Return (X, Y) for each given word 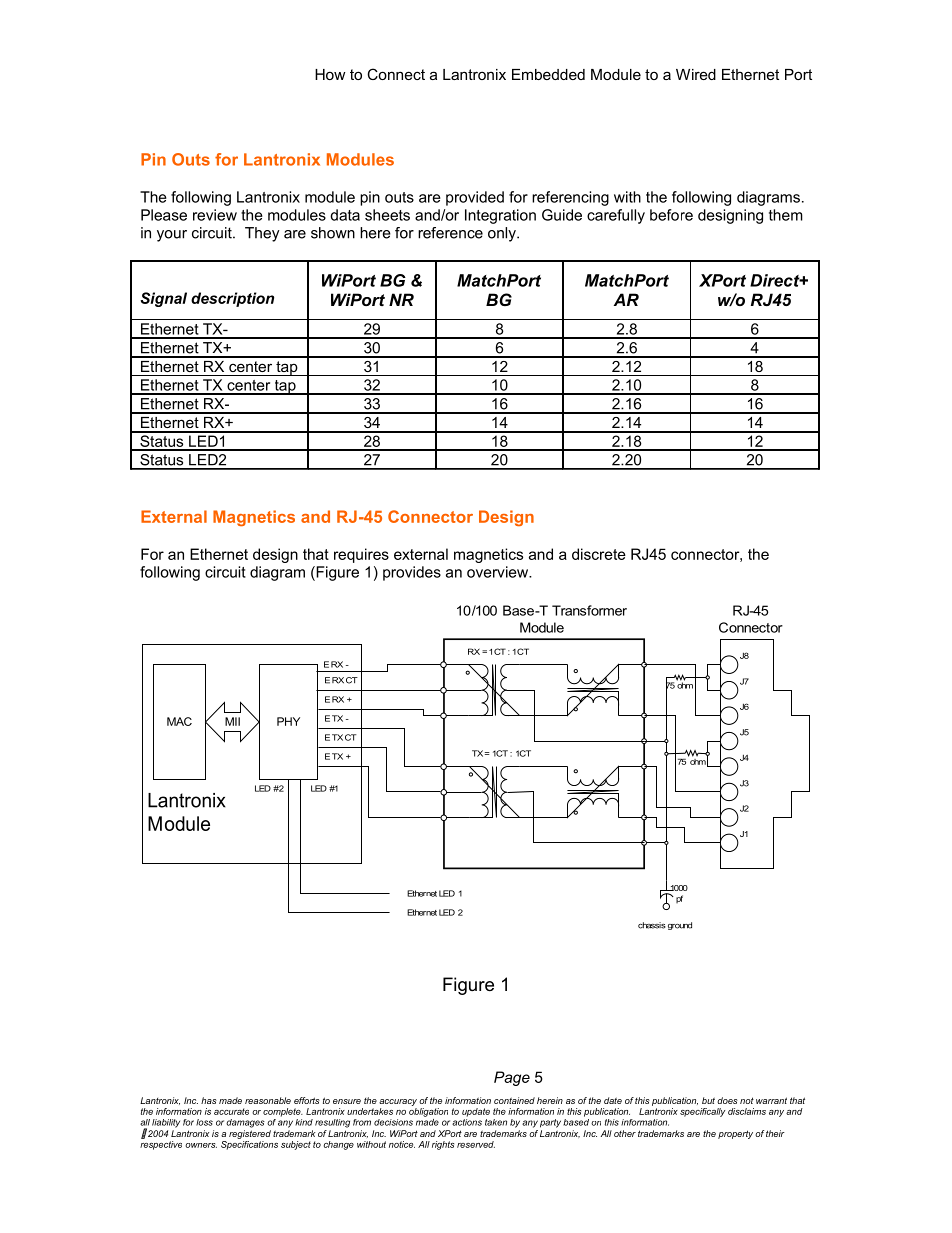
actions (467, 1121)
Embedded (548, 74)
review (215, 215)
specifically (702, 1112)
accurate (231, 1111)
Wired (696, 74)
